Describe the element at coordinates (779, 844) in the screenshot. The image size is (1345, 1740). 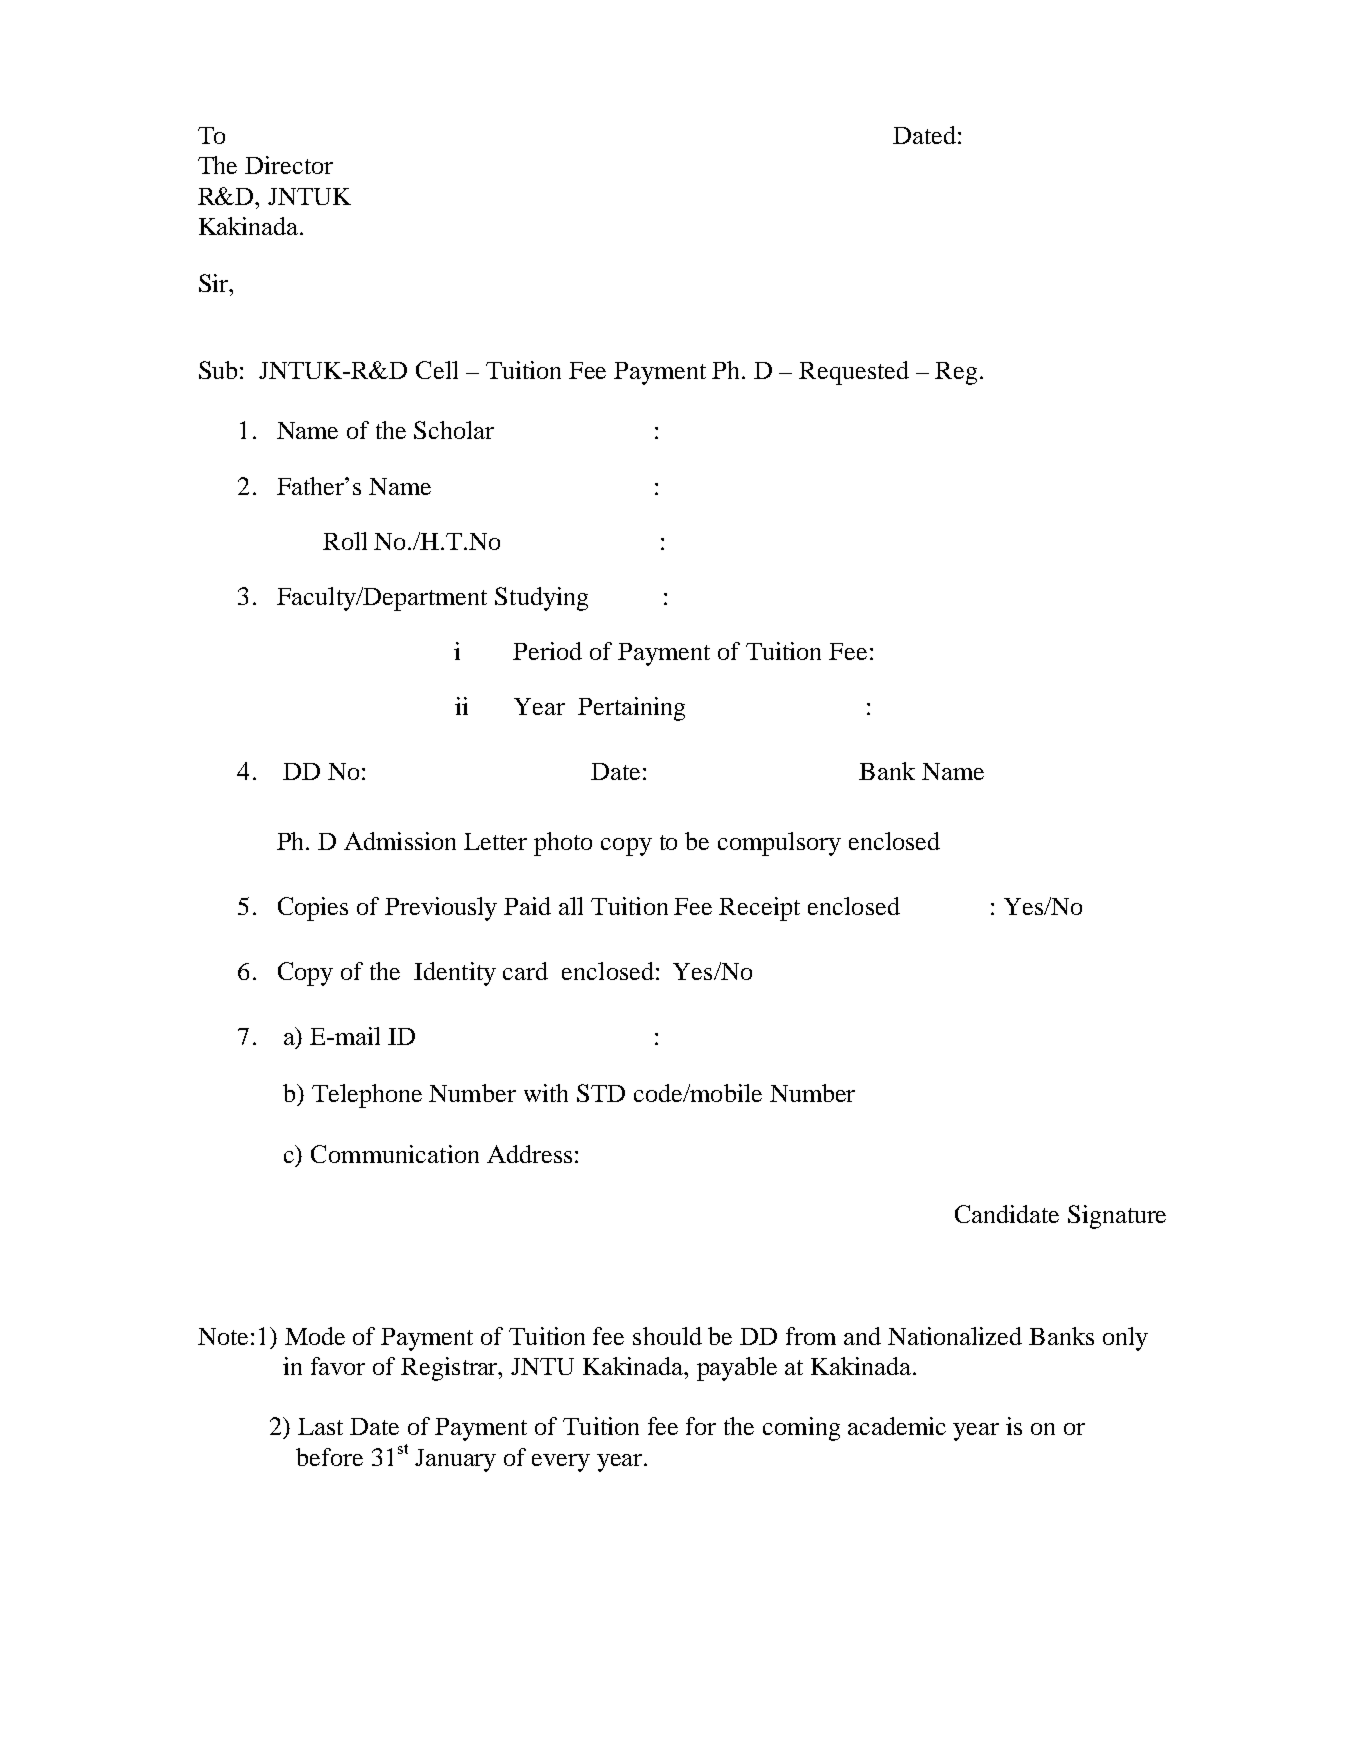
I see `compulsory` at that location.
